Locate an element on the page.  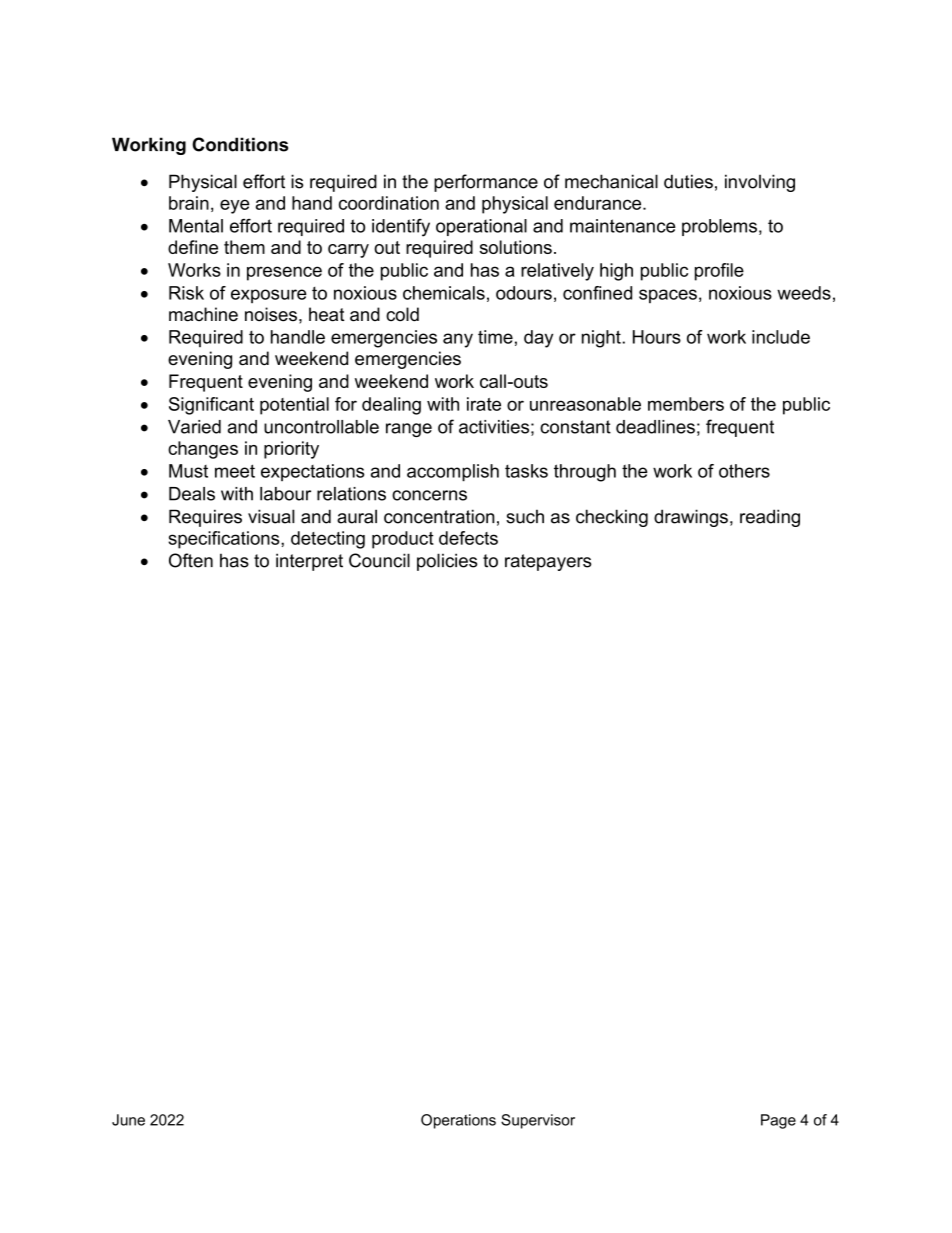
Operations is located at coordinates (458, 1121).
